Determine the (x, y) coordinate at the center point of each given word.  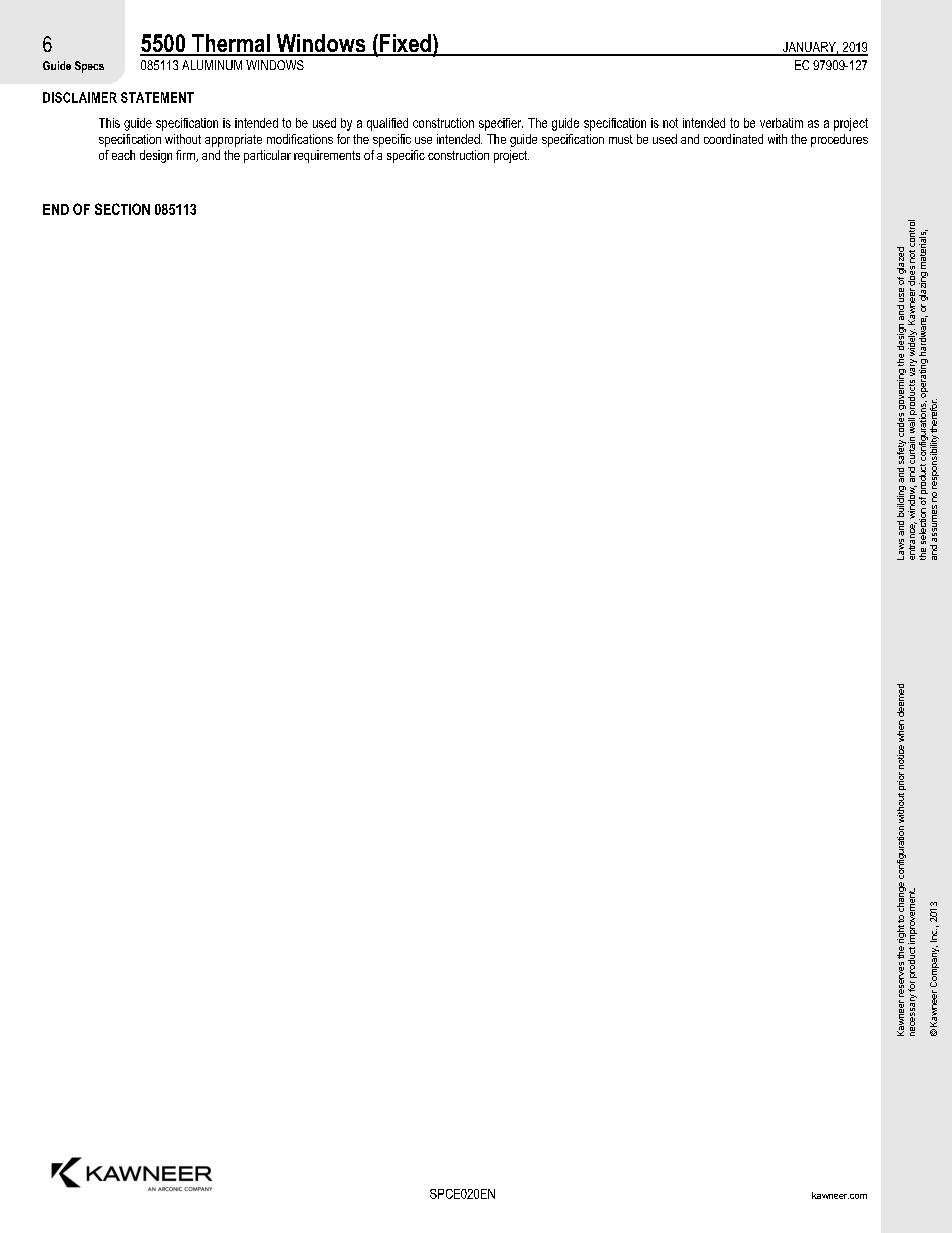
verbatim (781, 123)
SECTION (122, 209)
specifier (501, 124)
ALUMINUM (212, 65)
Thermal (231, 44)
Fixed (405, 44)
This (109, 123)
